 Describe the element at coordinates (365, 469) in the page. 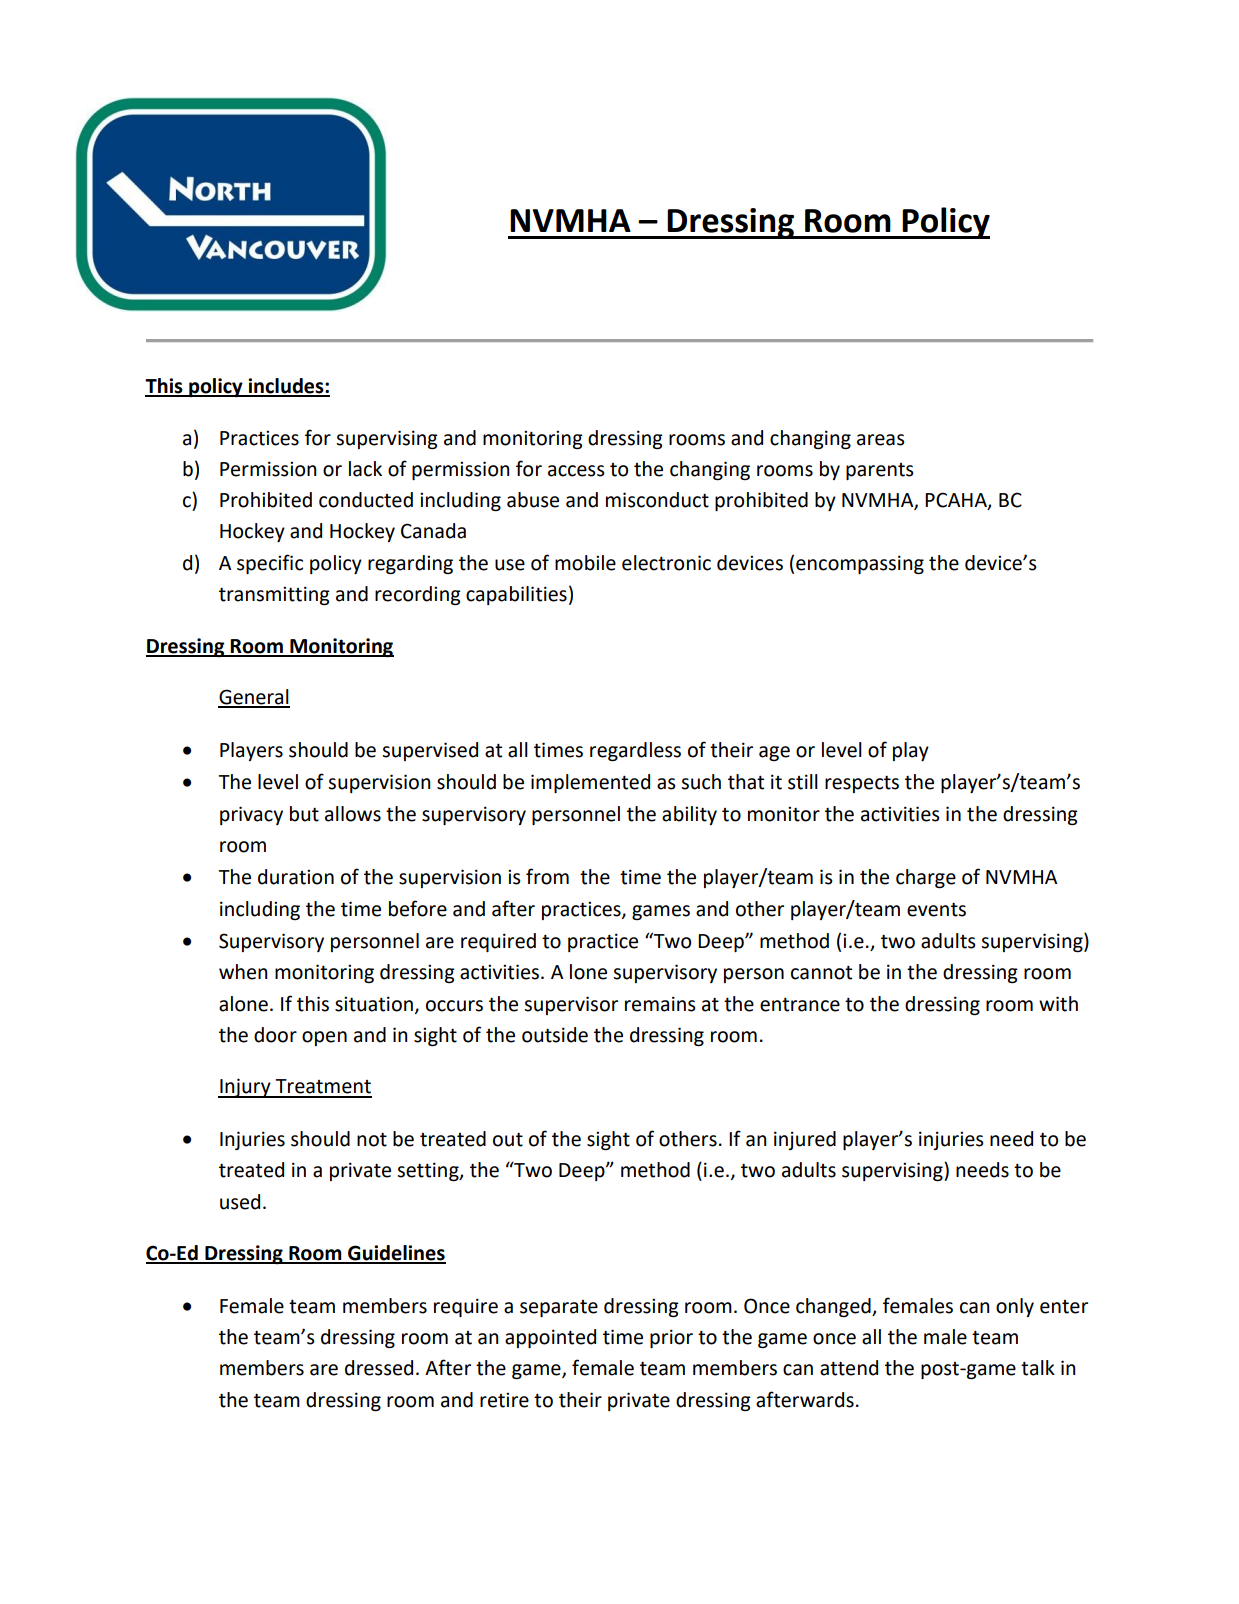

I see `lack` at that location.
